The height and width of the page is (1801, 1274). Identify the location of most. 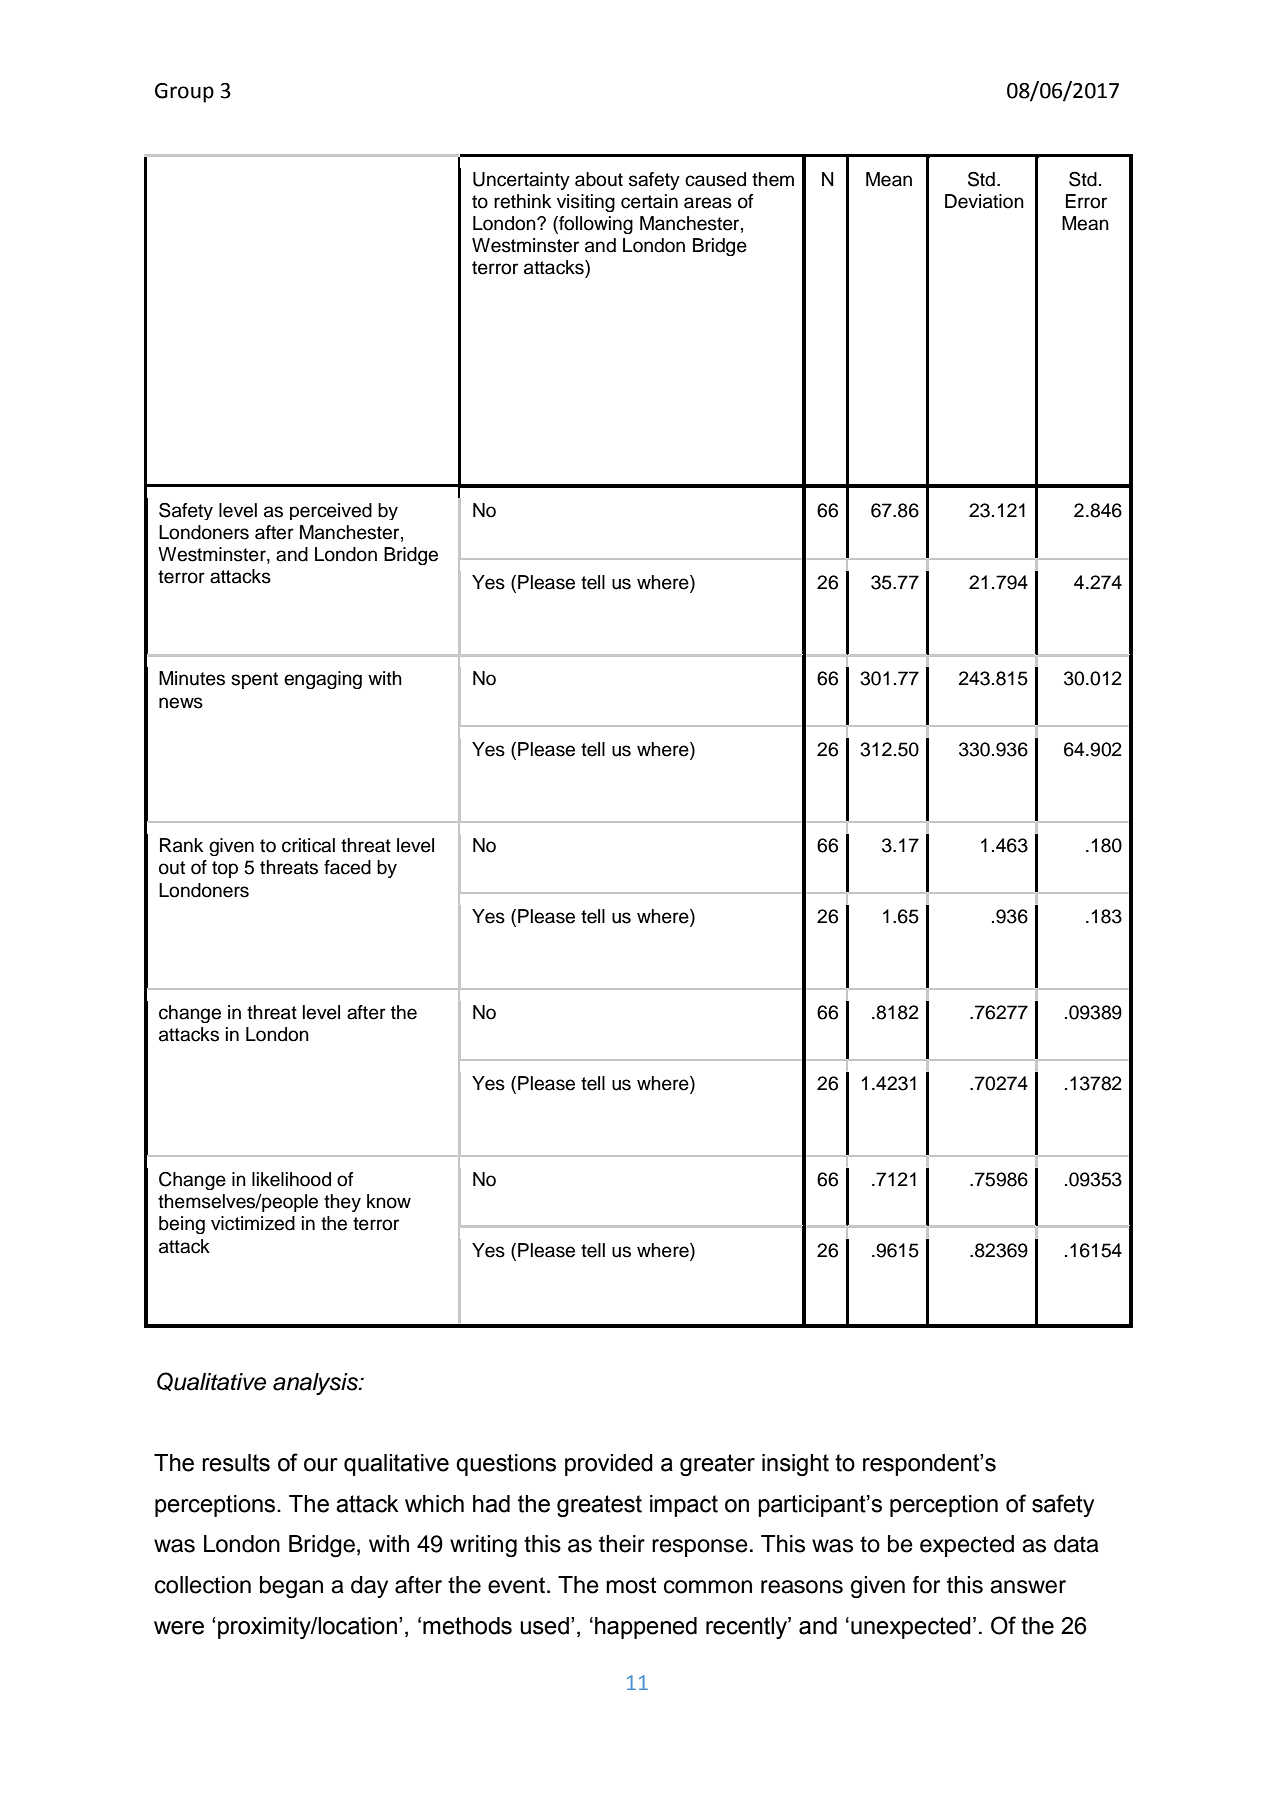
(631, 1585).
